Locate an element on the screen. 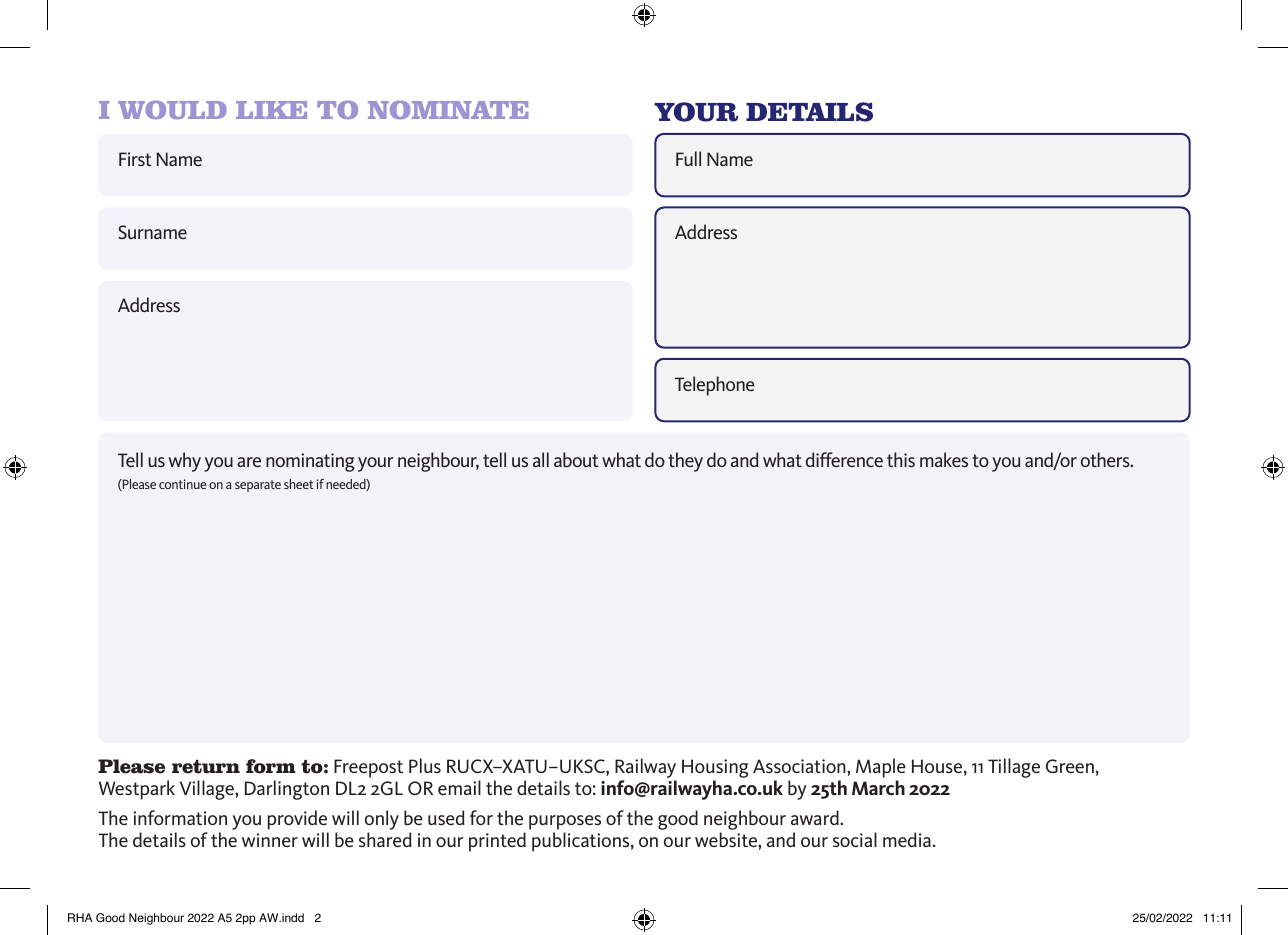 Image resolution: width=1288 pixels, height=935 pixels. media is located at coordinates (907, 839).
